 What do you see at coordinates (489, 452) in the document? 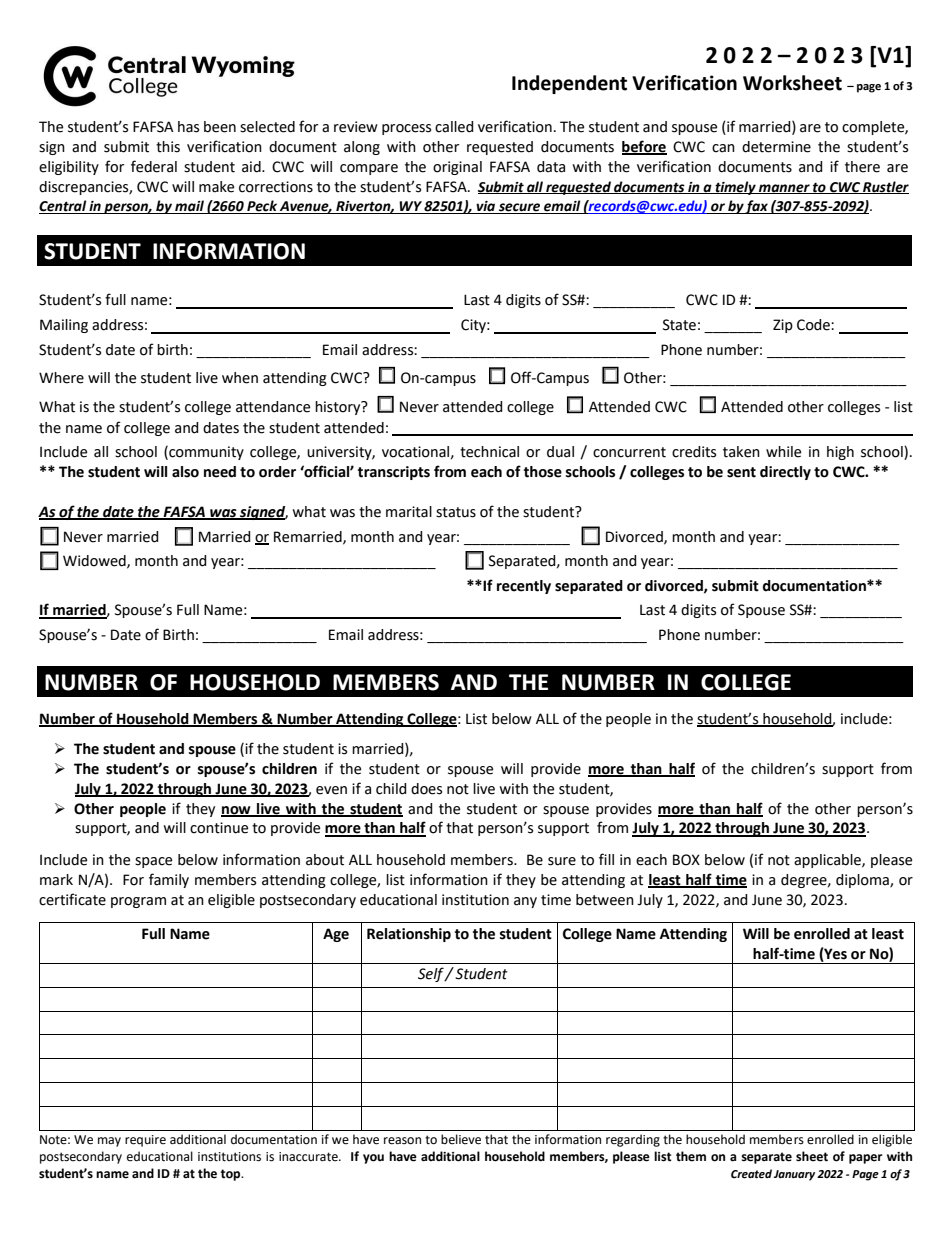
I see `technical` at bounding box center [489, 452].
